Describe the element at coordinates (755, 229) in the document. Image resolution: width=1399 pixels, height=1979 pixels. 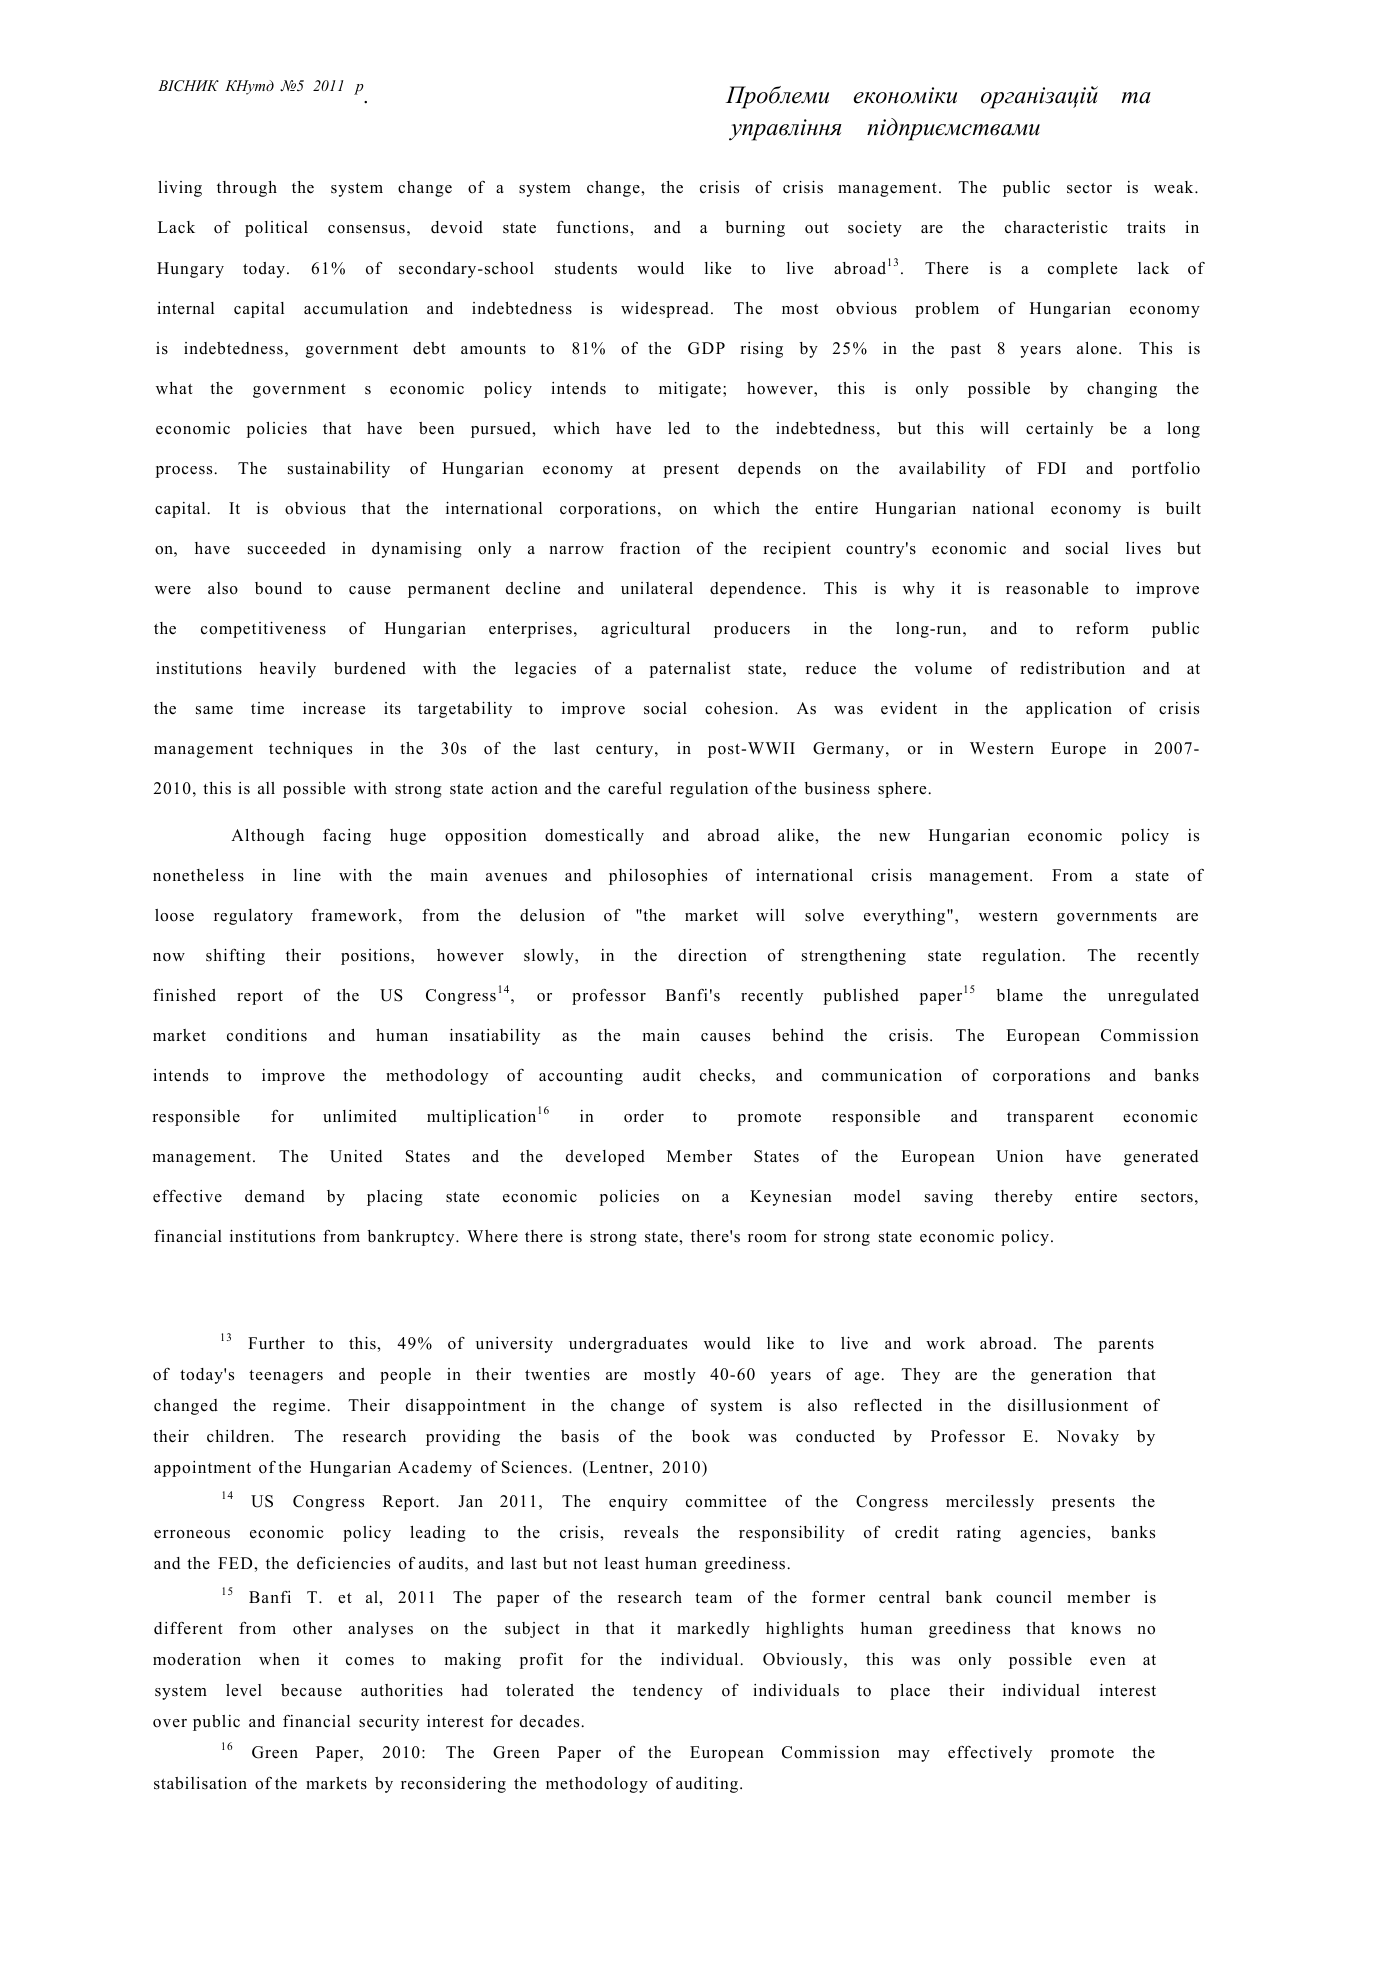
I see `burning` at that location.
